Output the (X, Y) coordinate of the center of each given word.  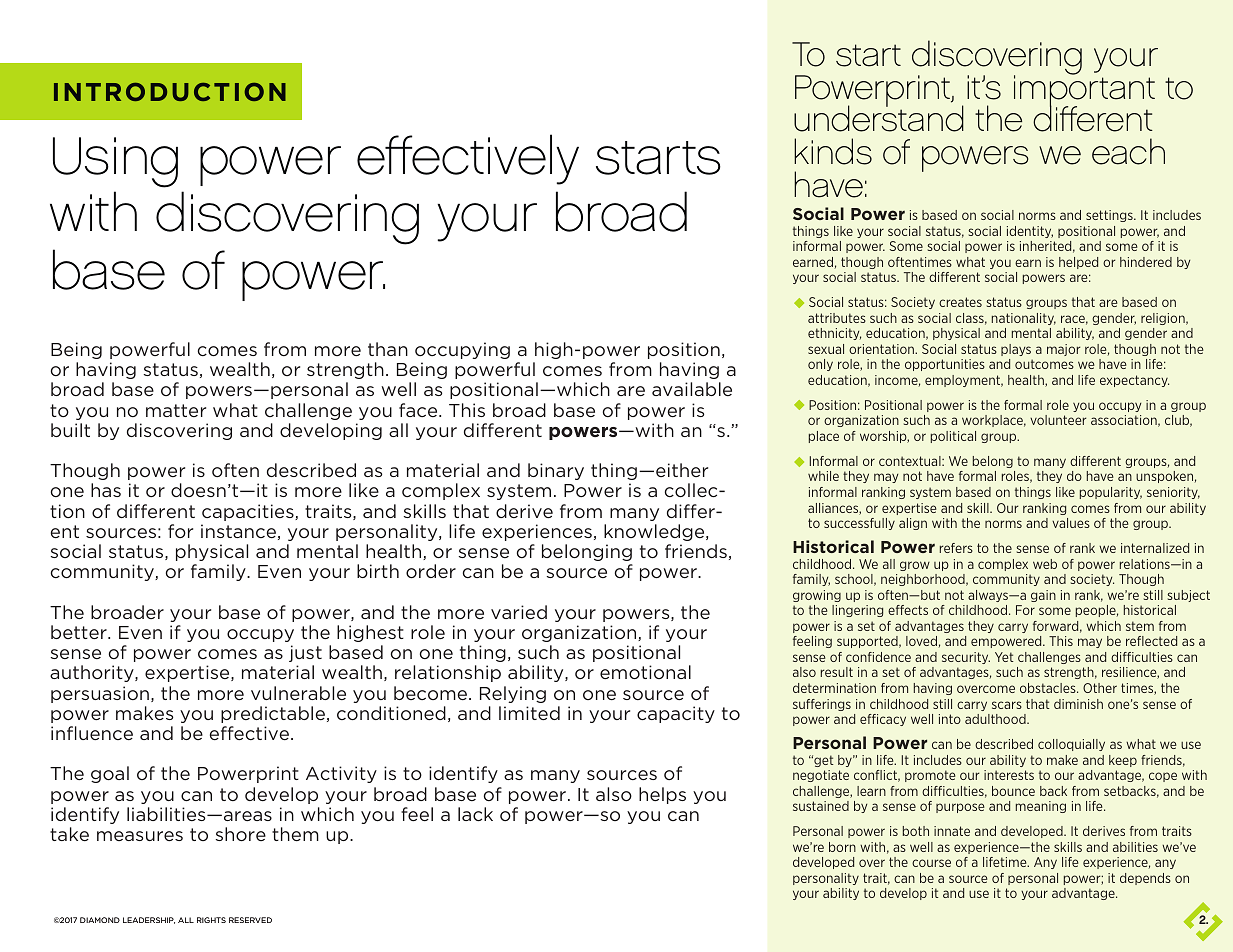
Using (115, 162)
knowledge (655, 532)
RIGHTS (211, 920)
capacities (249, 512)
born (842, 847)
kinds (833, 151)
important (1084, 91)
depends (1145, 879)
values (1071, 523)
